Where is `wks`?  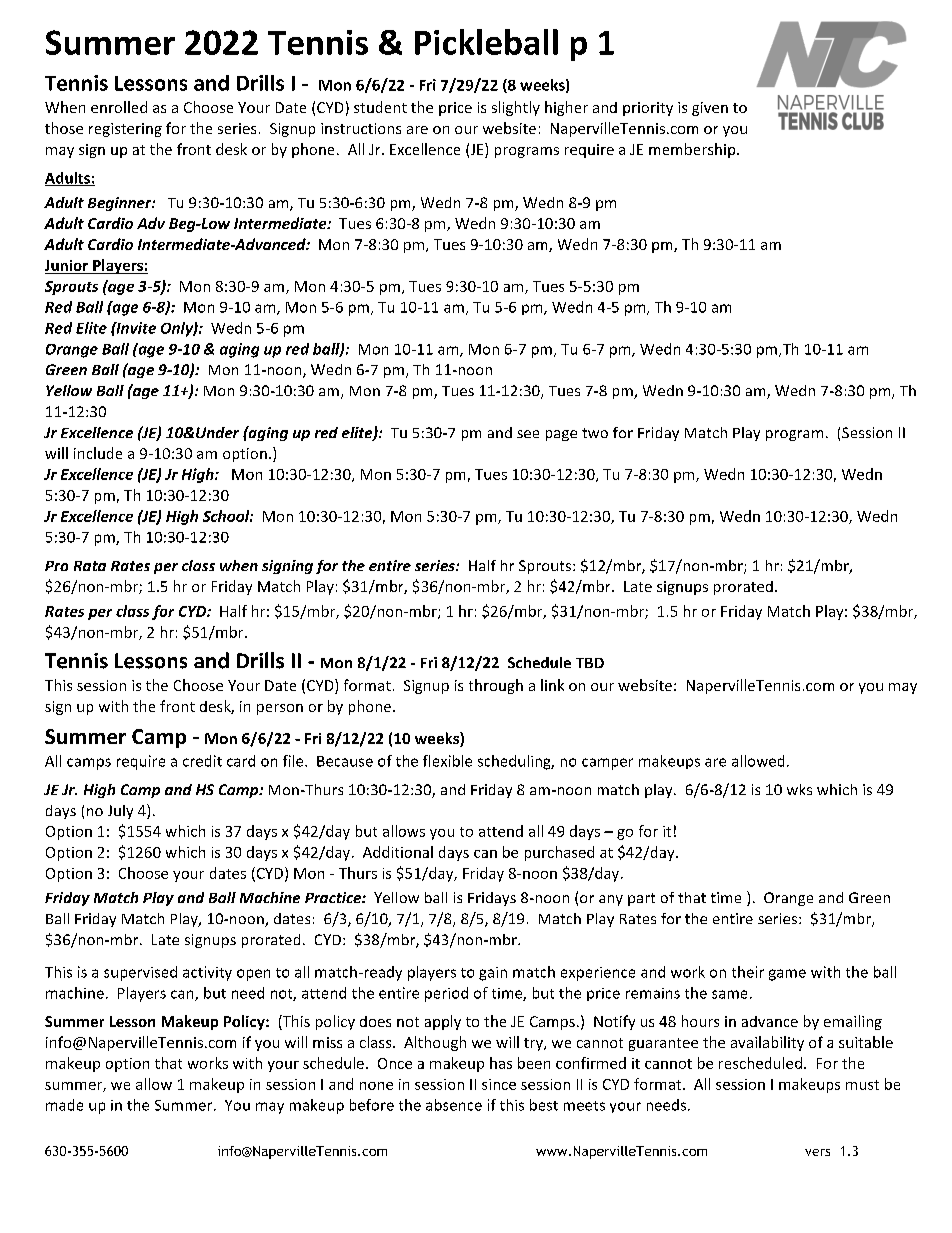 wks is located at coordinates (799, 789).
